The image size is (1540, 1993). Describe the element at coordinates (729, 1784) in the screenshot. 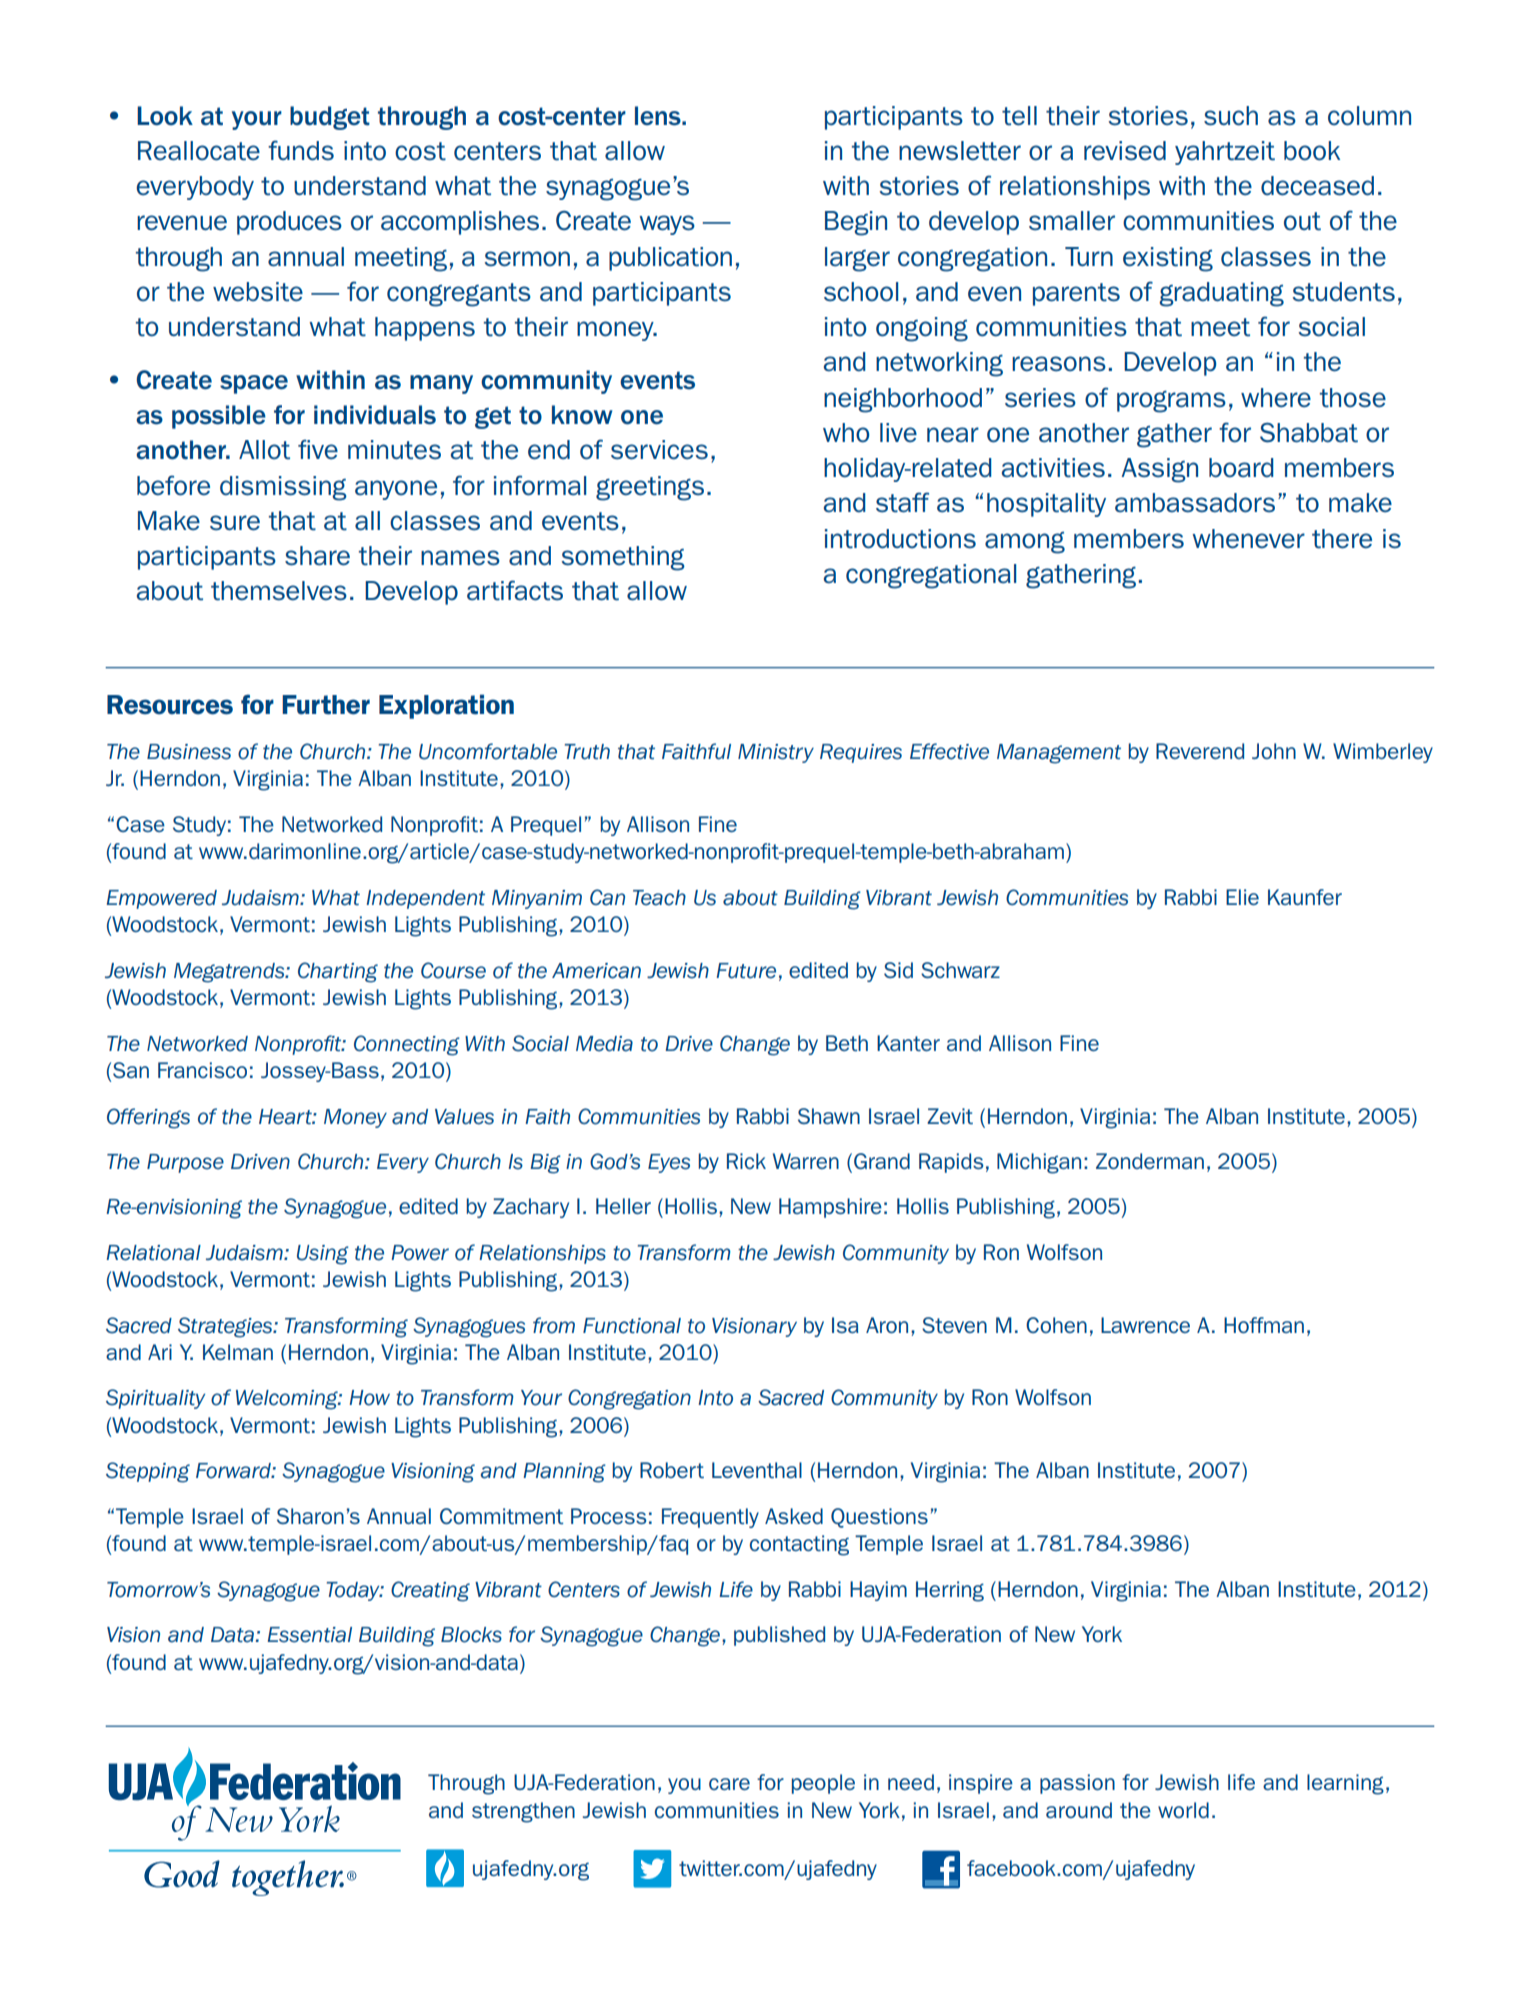

I see `care` at that location.
